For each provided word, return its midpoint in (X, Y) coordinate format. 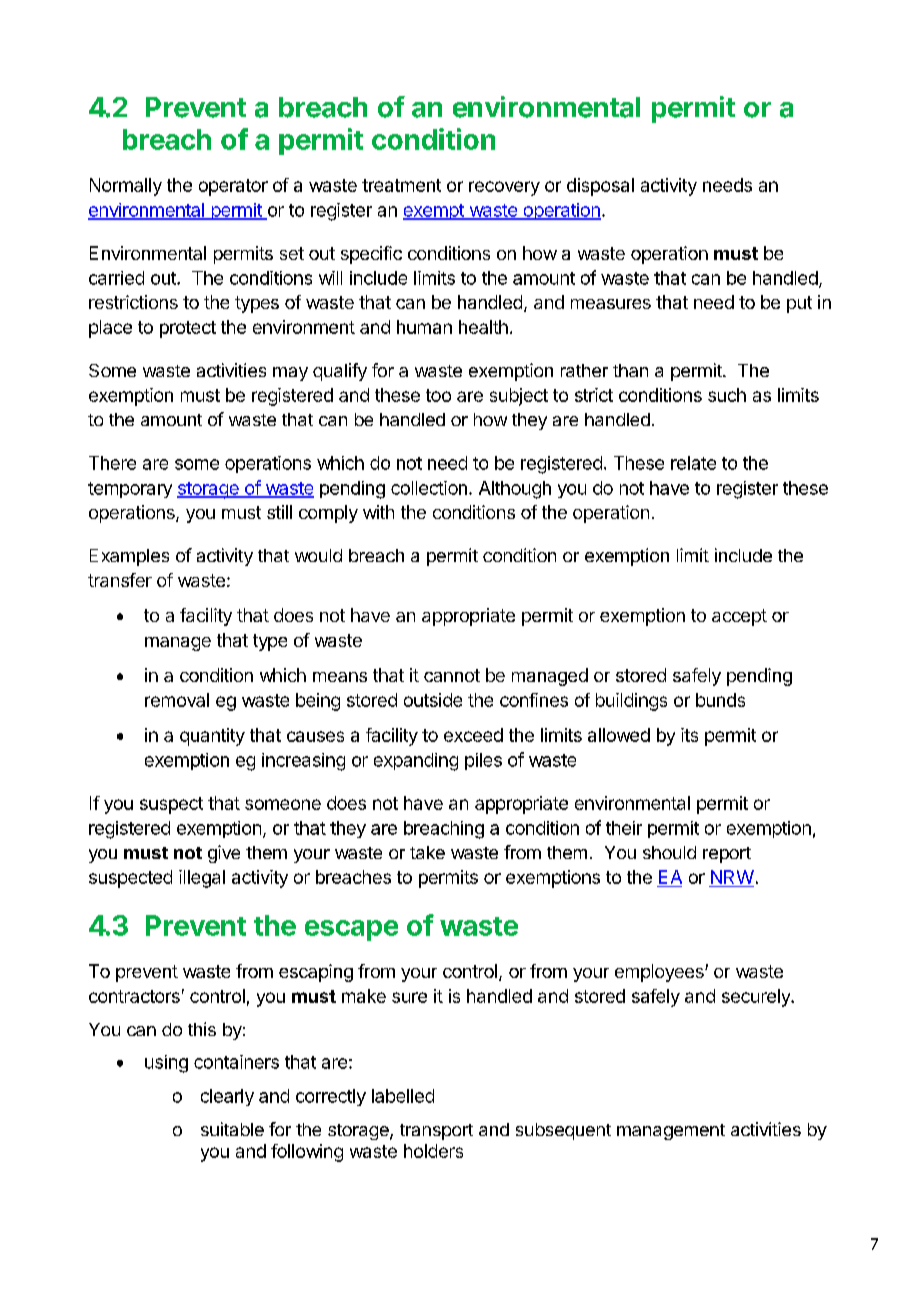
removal (177, 700)
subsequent (563, 1131)
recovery (504, 188)
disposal (600, 187)
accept (739, 617)
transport (436, 1132)
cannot (452, 675)
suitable (232, 1129)
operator (233, 187)
